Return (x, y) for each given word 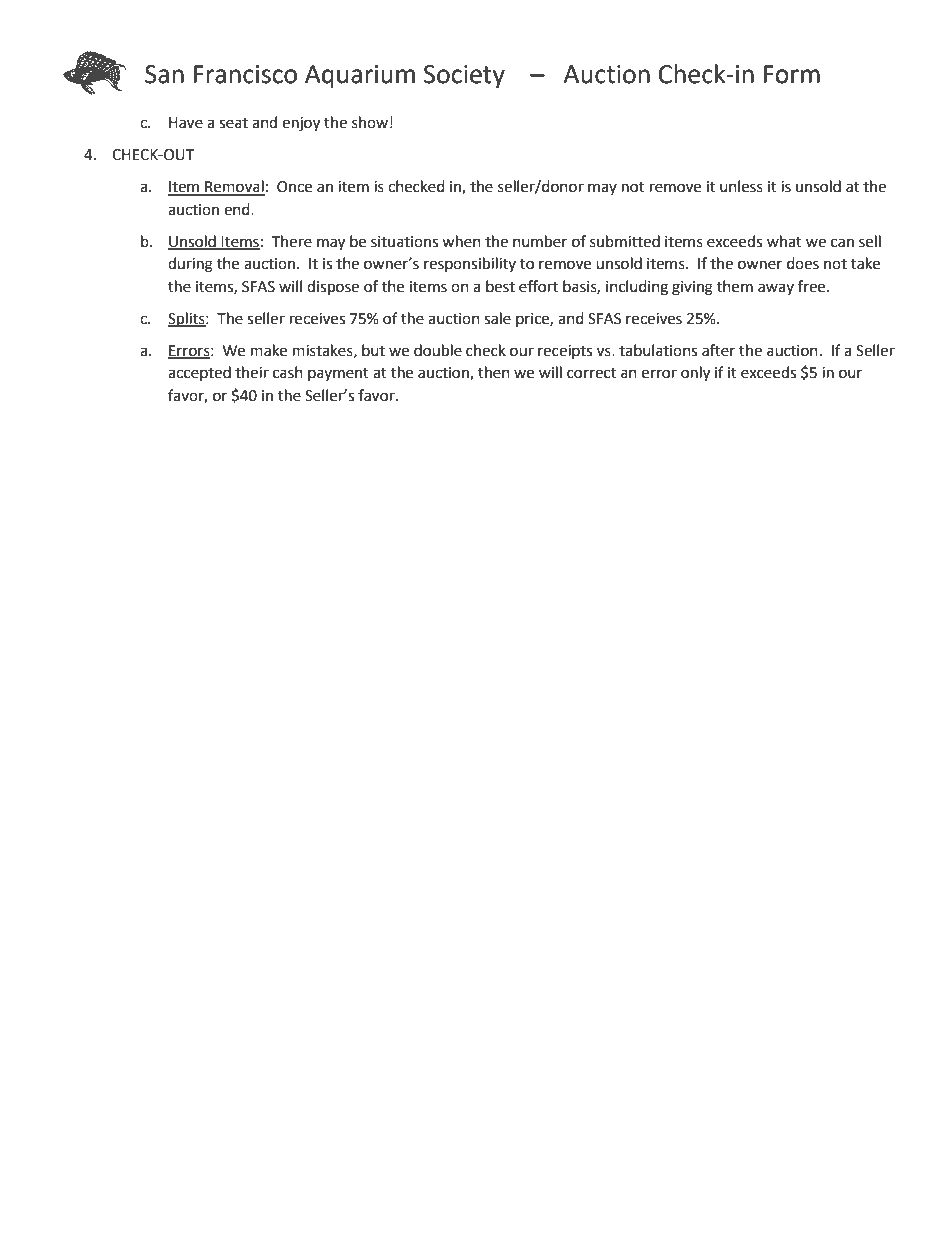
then (494, 372)
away (776, 289)
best (500, 286)
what (784, 241)
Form (792, 74)
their (252, 372)
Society (464, 77)
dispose (333, 288)
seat (233, 123)
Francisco (245, 74)
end (238, 209)
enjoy (301, 124)
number (540, 241)
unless (741, 186)
